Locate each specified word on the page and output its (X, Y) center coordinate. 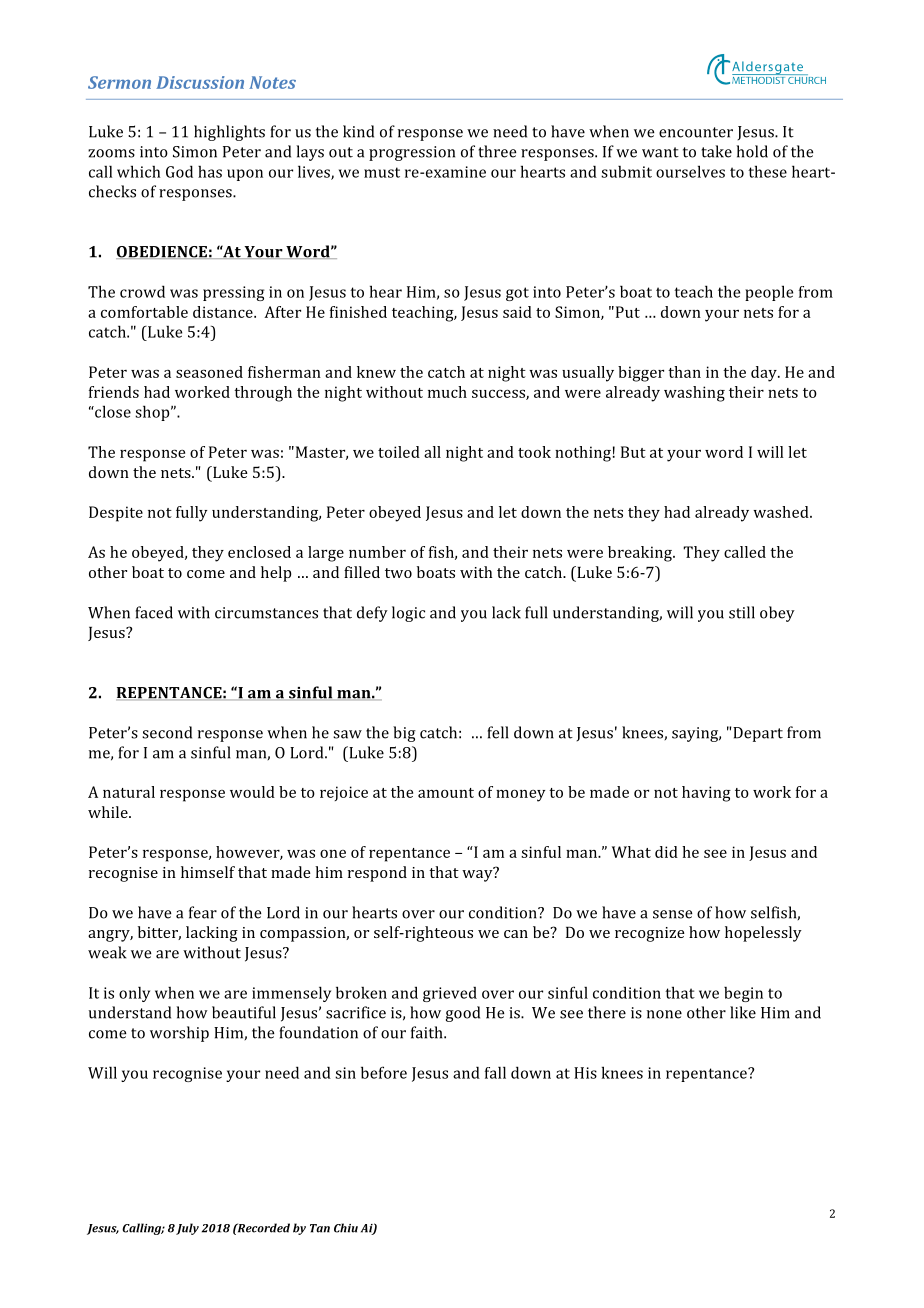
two (398, 573)
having (706, 794)
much (447, 392)
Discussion (200, 82)
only (134, 994)
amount (446, 793)
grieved (450, 994)
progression (412, 153)
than (684, 372)
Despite (116, 514)
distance (224, 312)
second (167, 732)
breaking (641, 554)
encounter (696, 132)
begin (743, 994)
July (187, 1229)
